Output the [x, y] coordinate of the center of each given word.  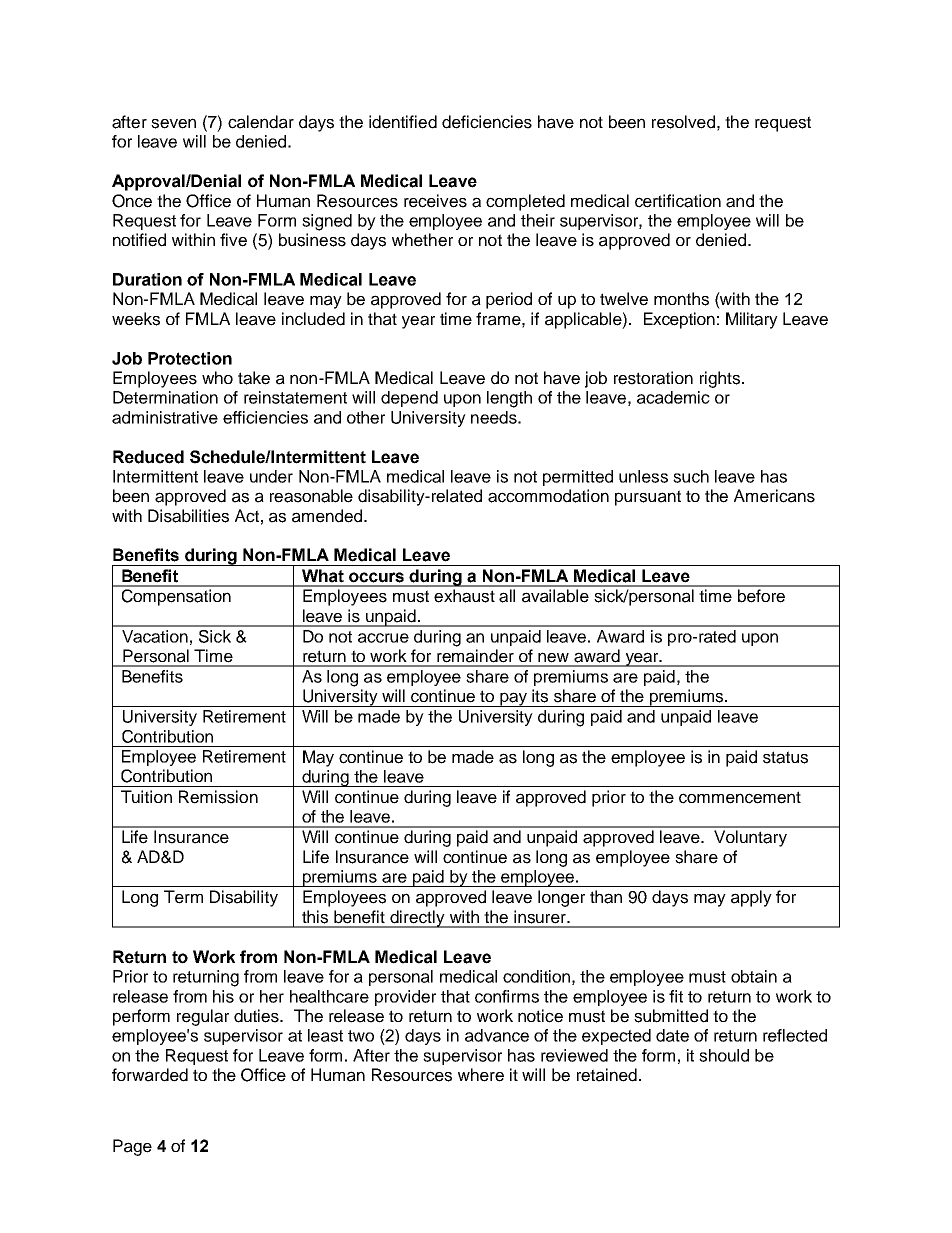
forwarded [150, 1075]
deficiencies [487, 122]
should [724, 1055]
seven [173, 123]
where [481, 1075]
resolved [683, 122]
